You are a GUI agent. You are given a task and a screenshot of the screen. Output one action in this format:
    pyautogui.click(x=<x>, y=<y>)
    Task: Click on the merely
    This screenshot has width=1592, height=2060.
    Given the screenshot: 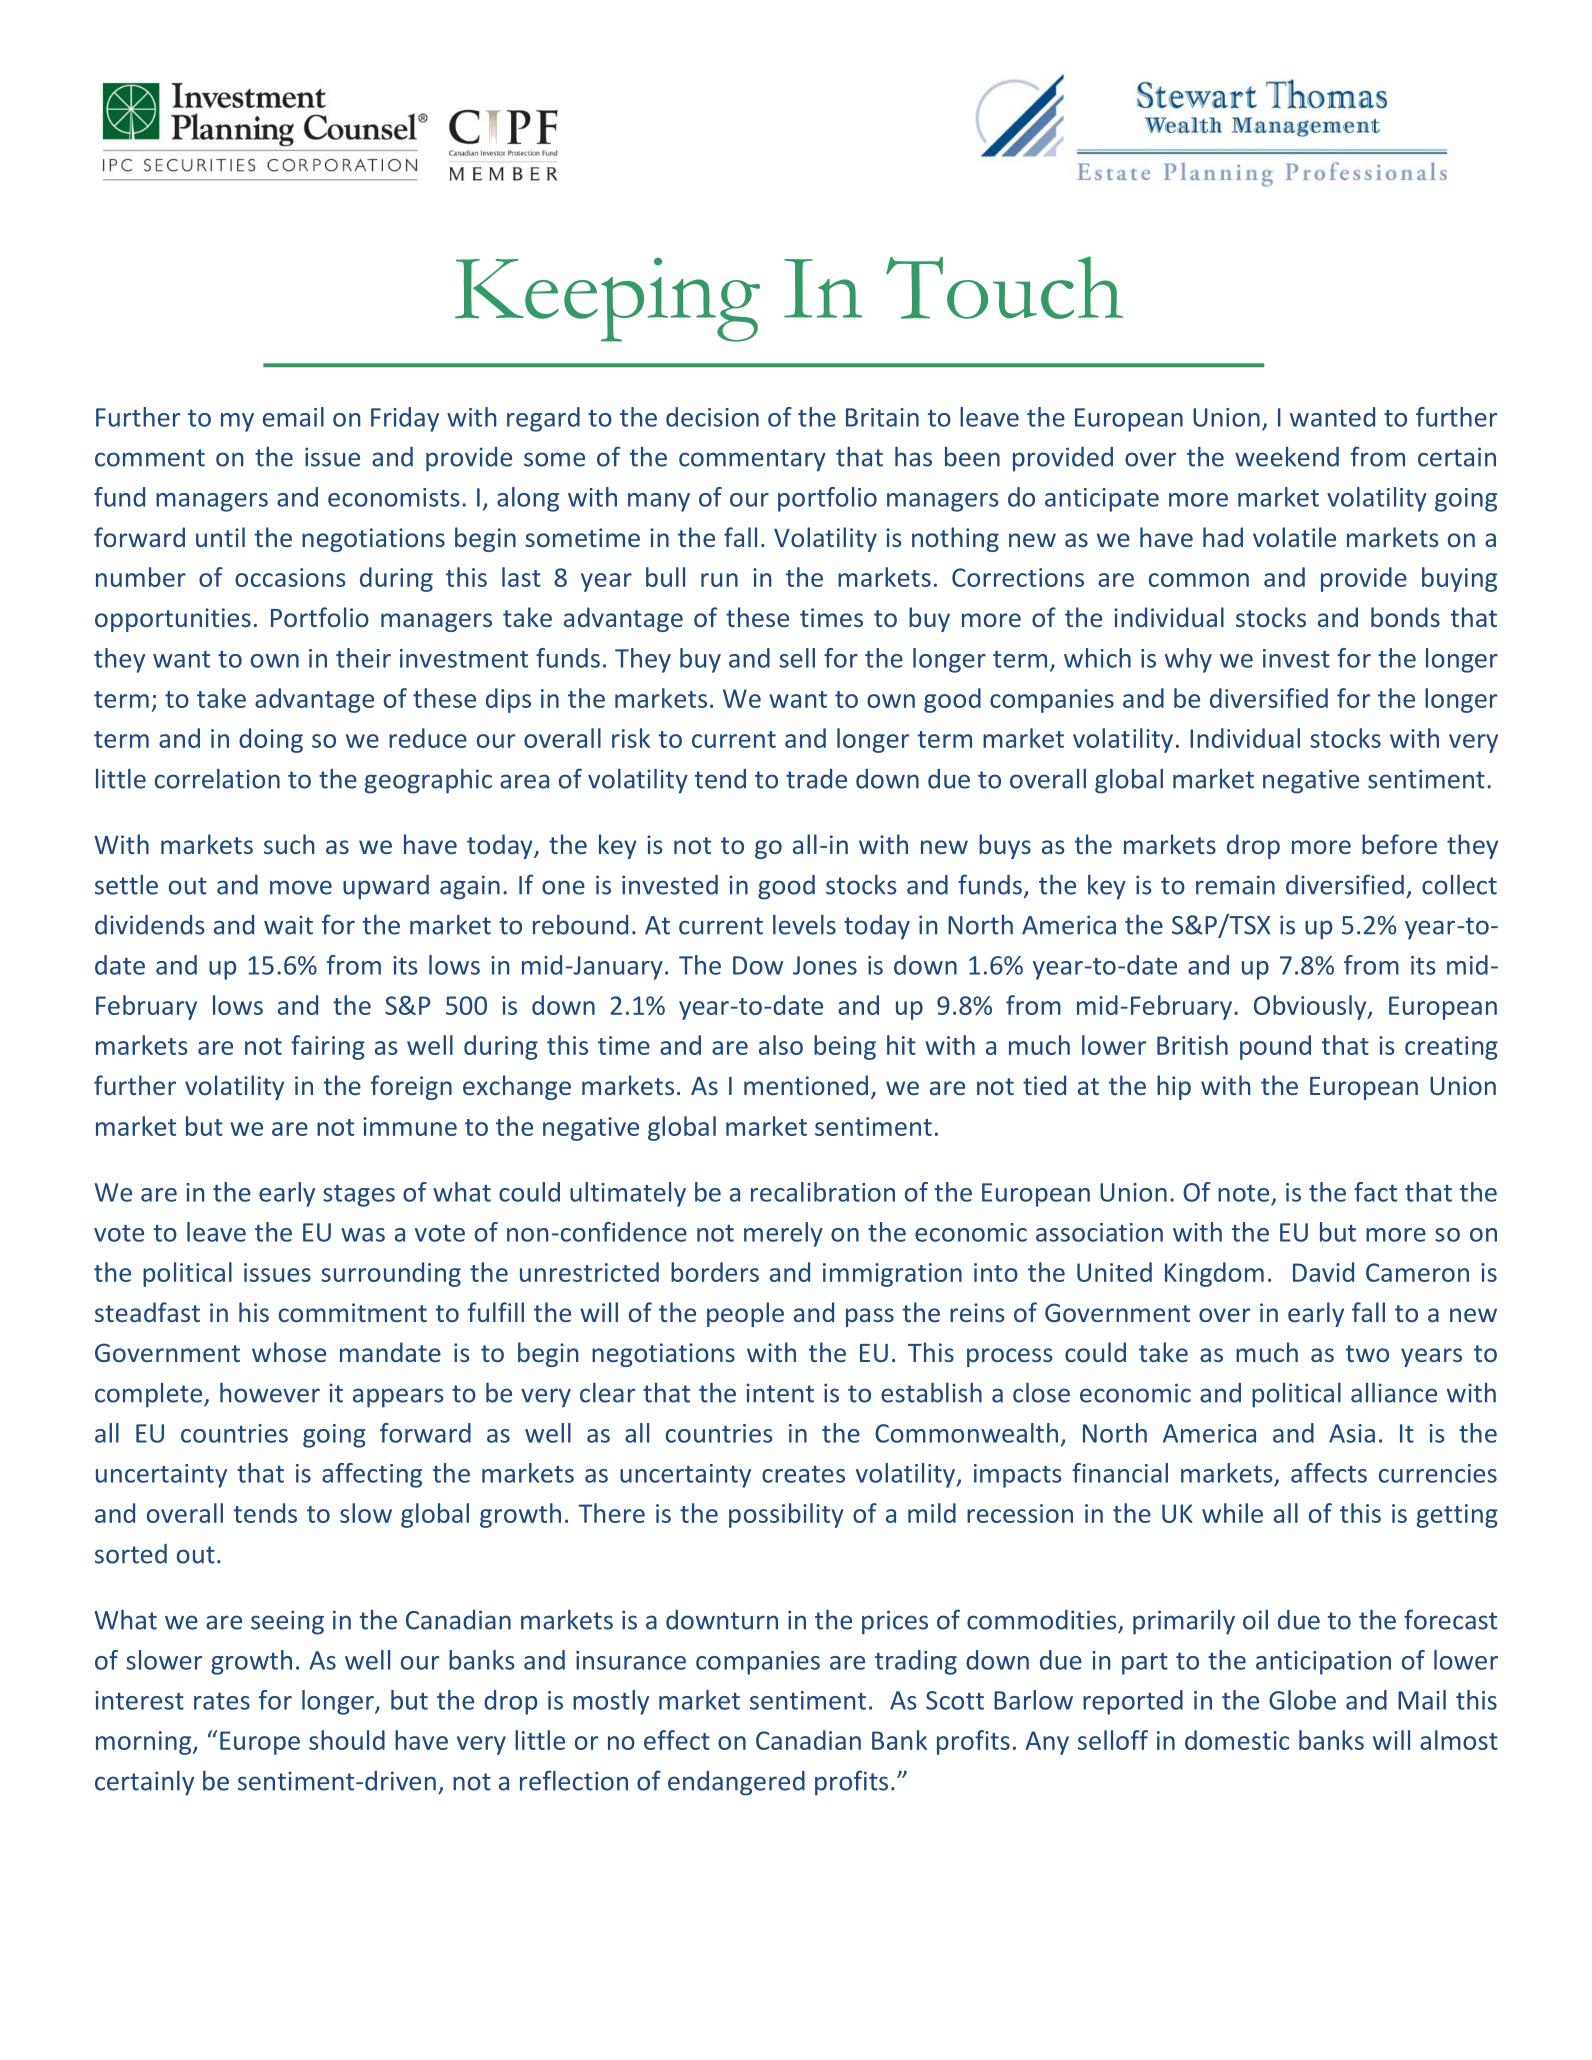 What is the action you would take?
    pyautogui.click(x=783, y=1234)
